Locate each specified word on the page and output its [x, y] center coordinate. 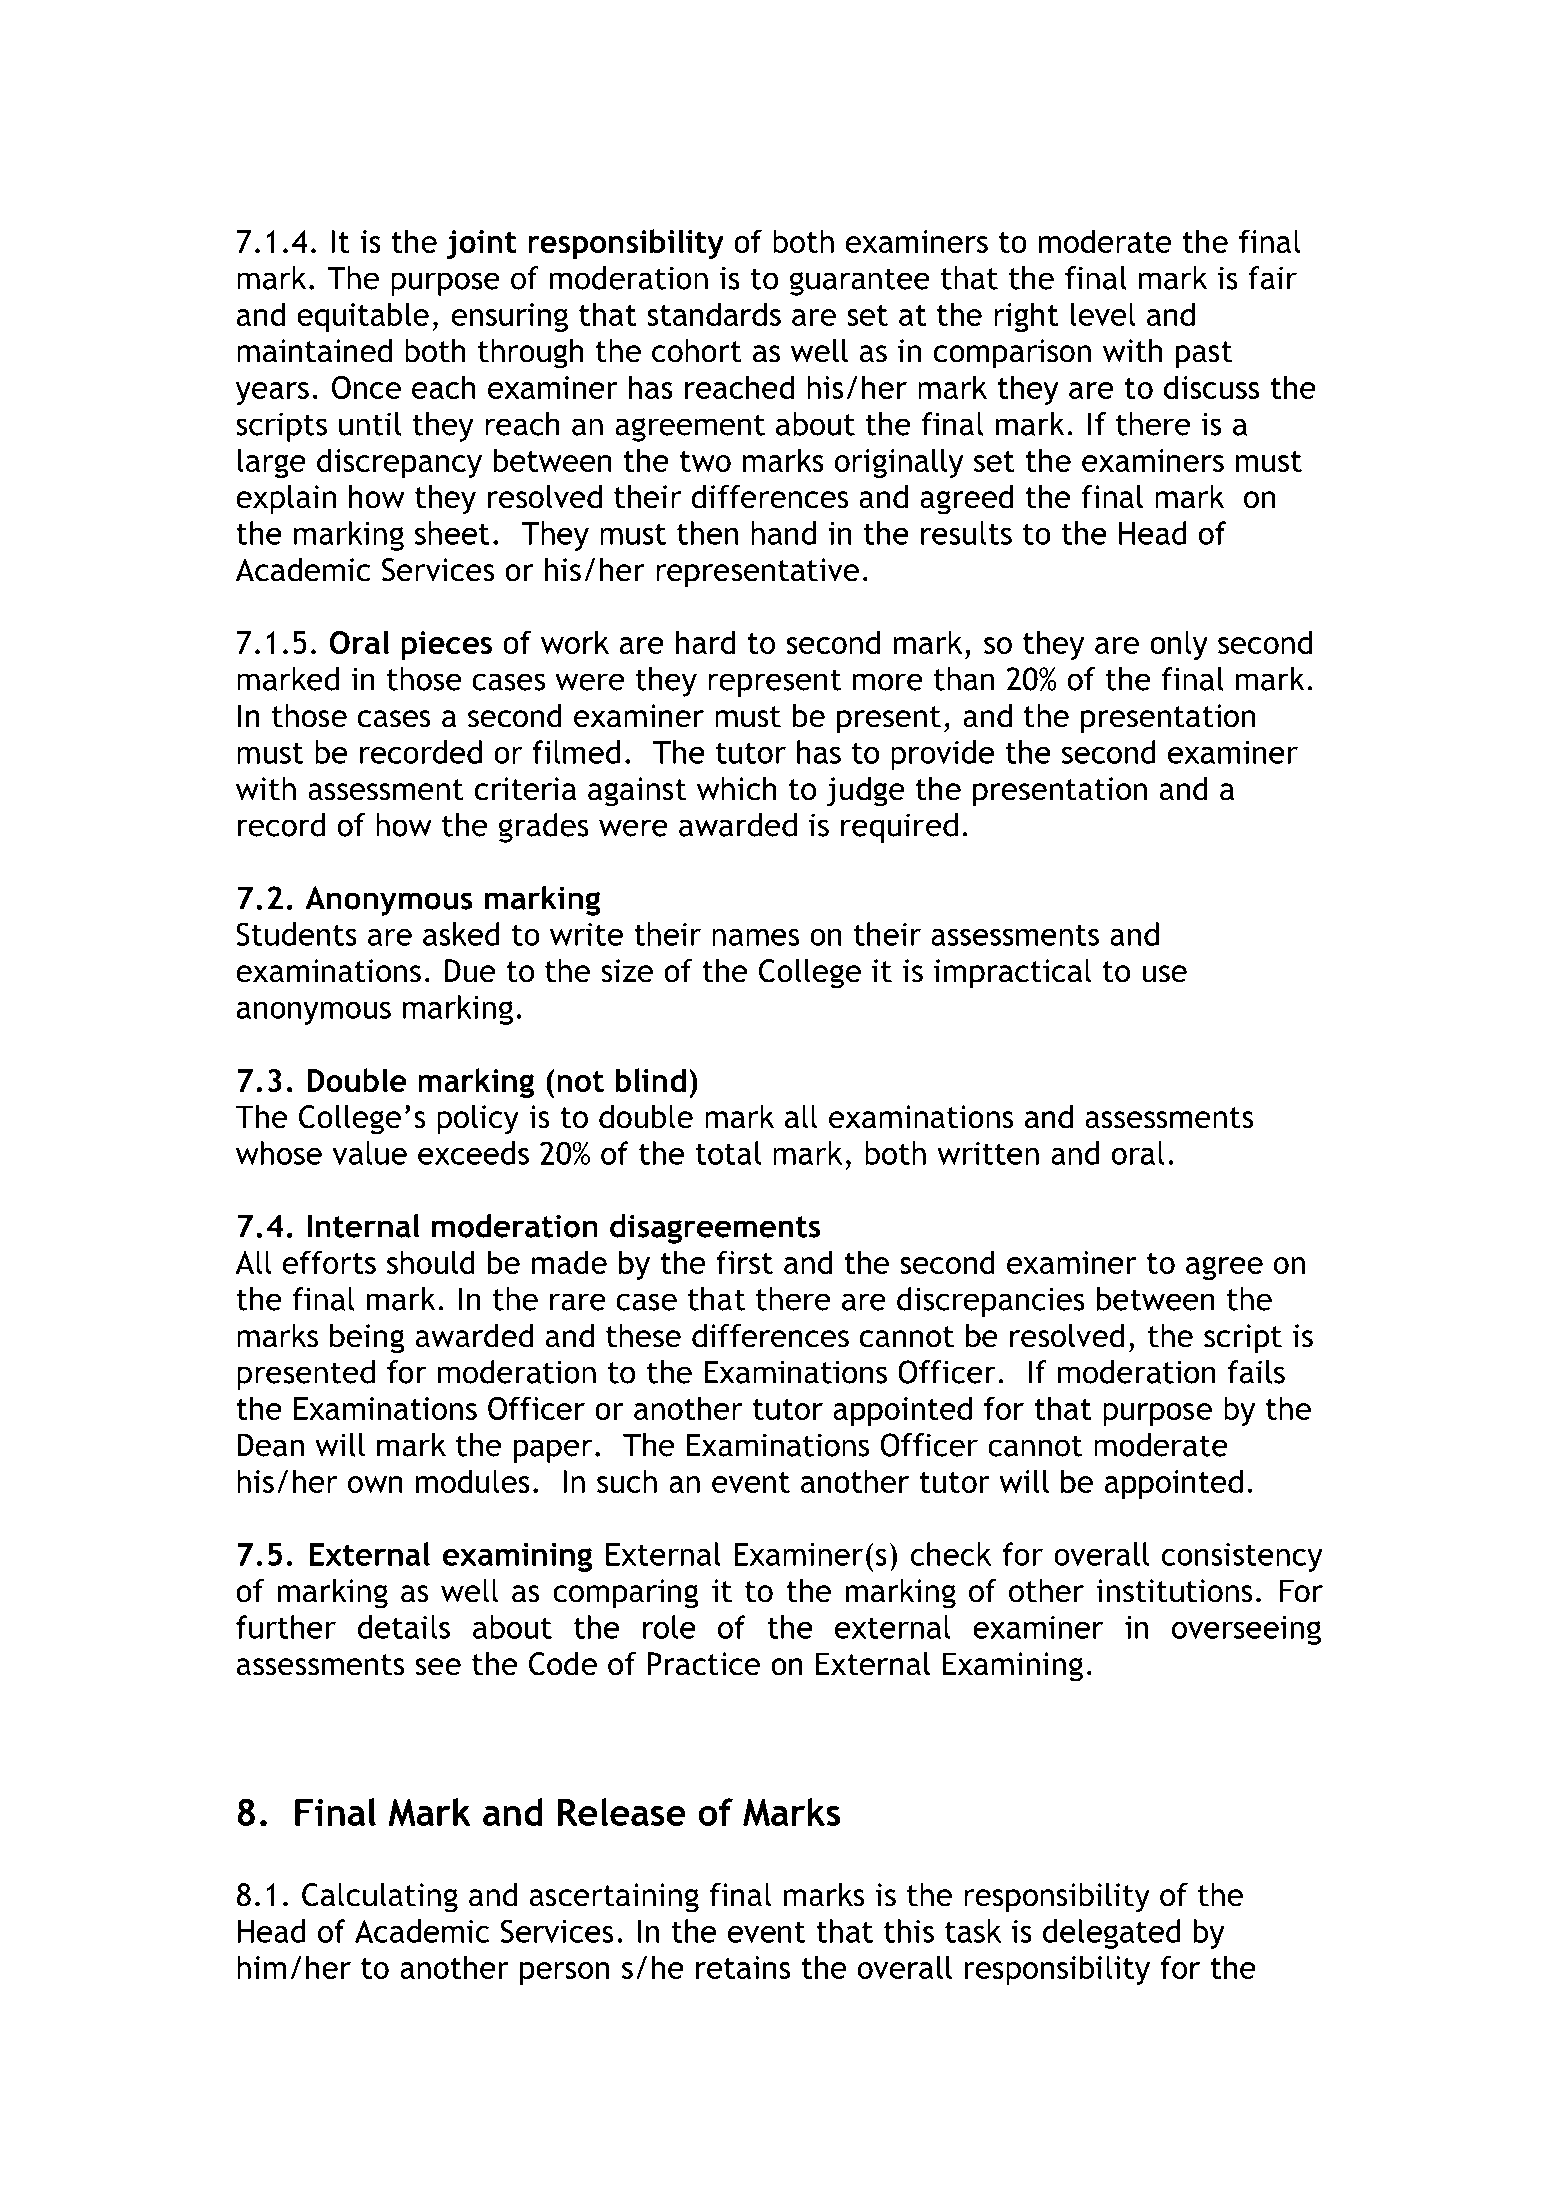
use [1164, 974]
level [1103, 314]
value [369, 1153]
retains [743, 1967]
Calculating [380, 1898]
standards [714, 314]
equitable [363, 317]
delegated [1112, 1934]
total [728, 1153]
